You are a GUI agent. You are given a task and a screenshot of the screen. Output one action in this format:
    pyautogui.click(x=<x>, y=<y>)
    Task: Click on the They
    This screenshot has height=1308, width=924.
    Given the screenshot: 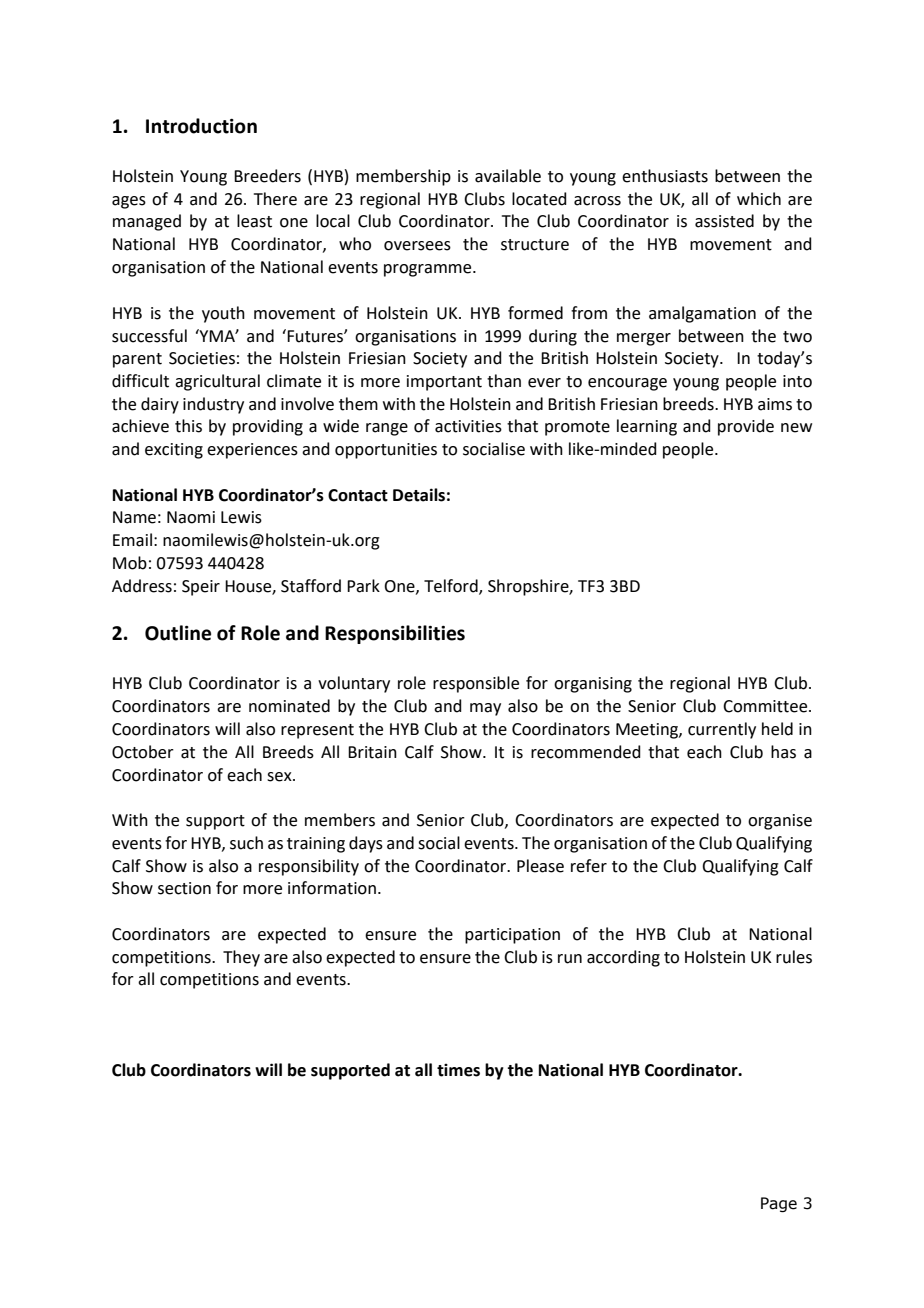 What is the action you would take?
    pyautogui.click(x=241, y=958)
